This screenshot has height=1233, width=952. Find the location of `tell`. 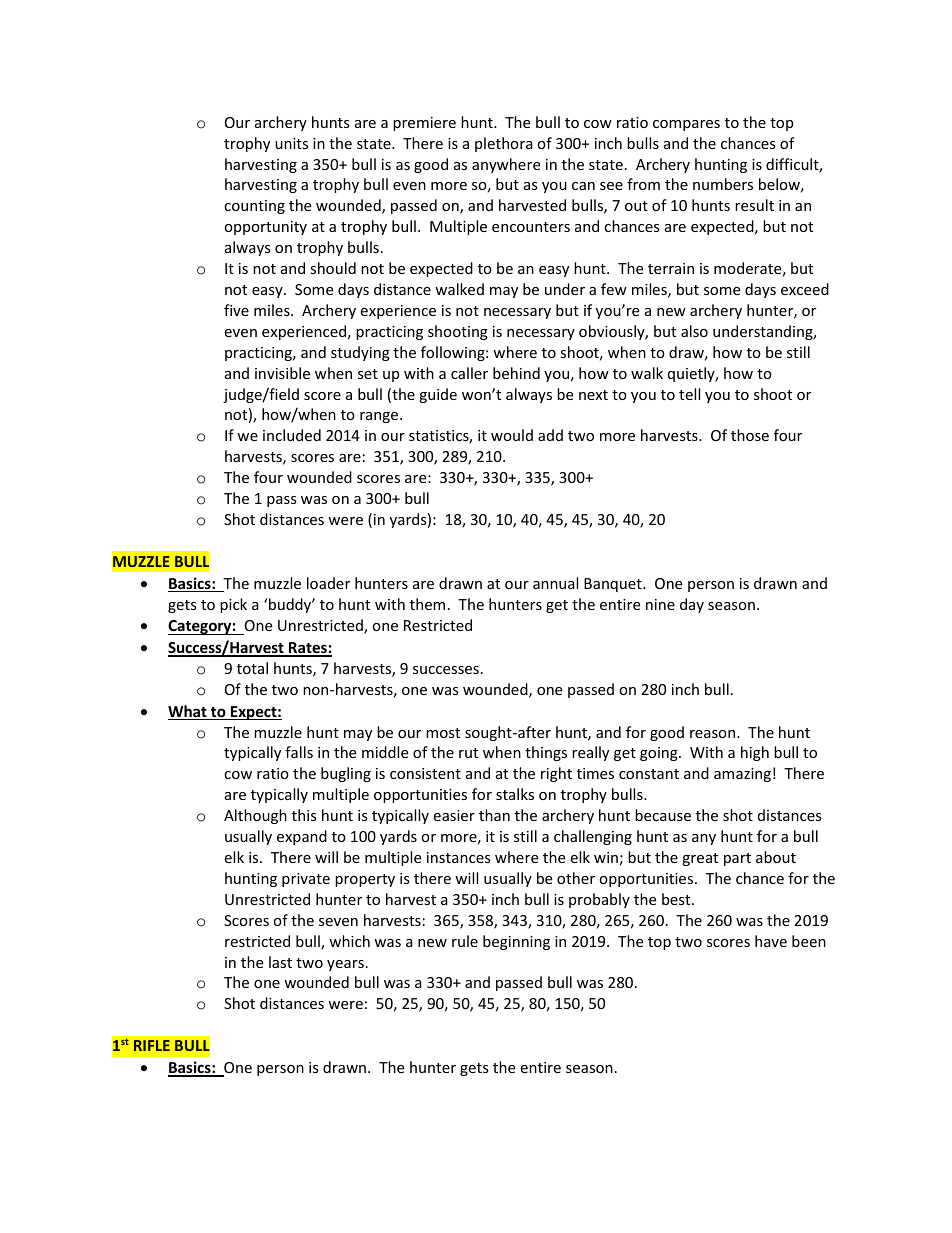

tell is located at coordinates (689, 394).
